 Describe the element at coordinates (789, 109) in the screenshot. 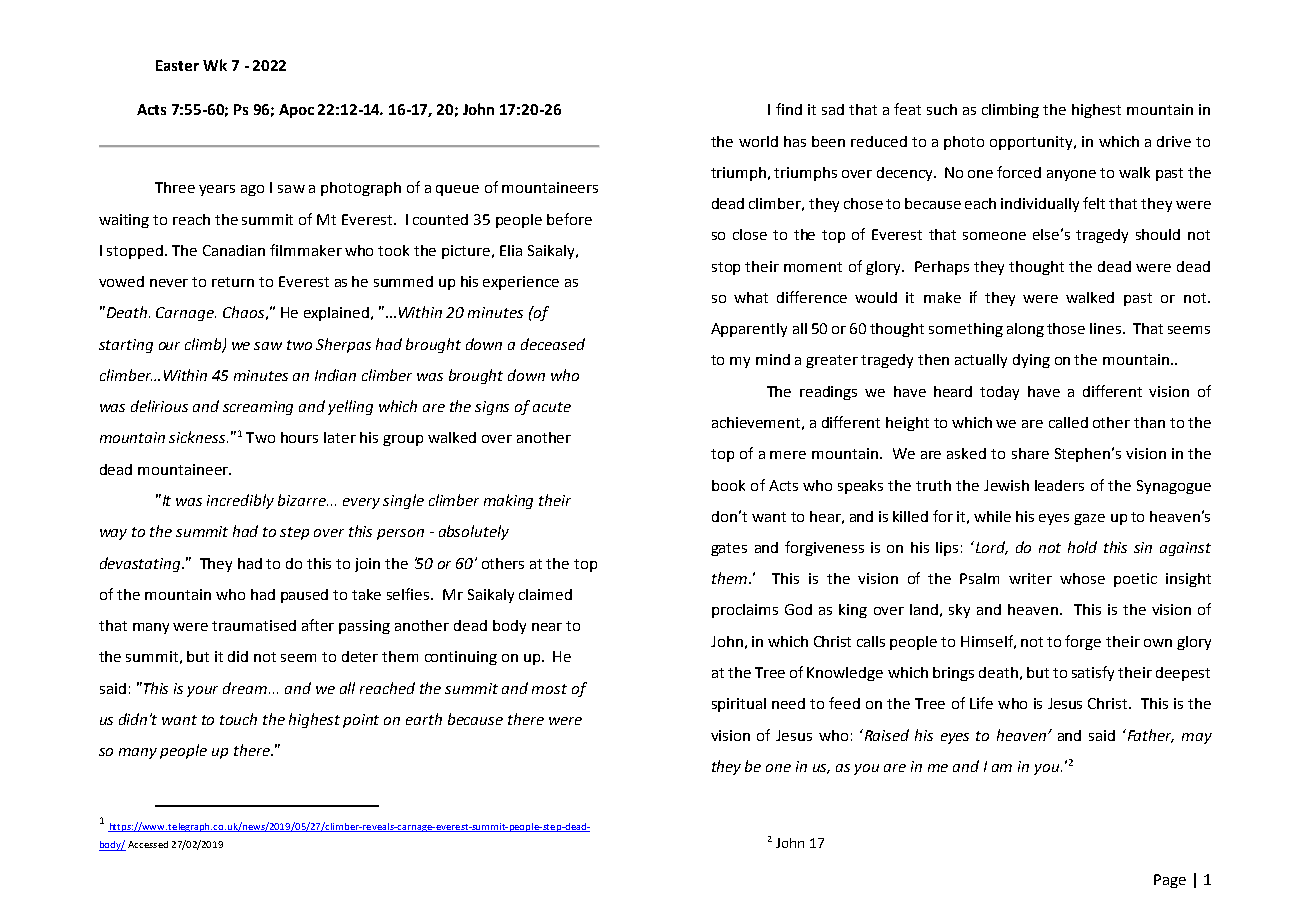

I see `find` at that location.
